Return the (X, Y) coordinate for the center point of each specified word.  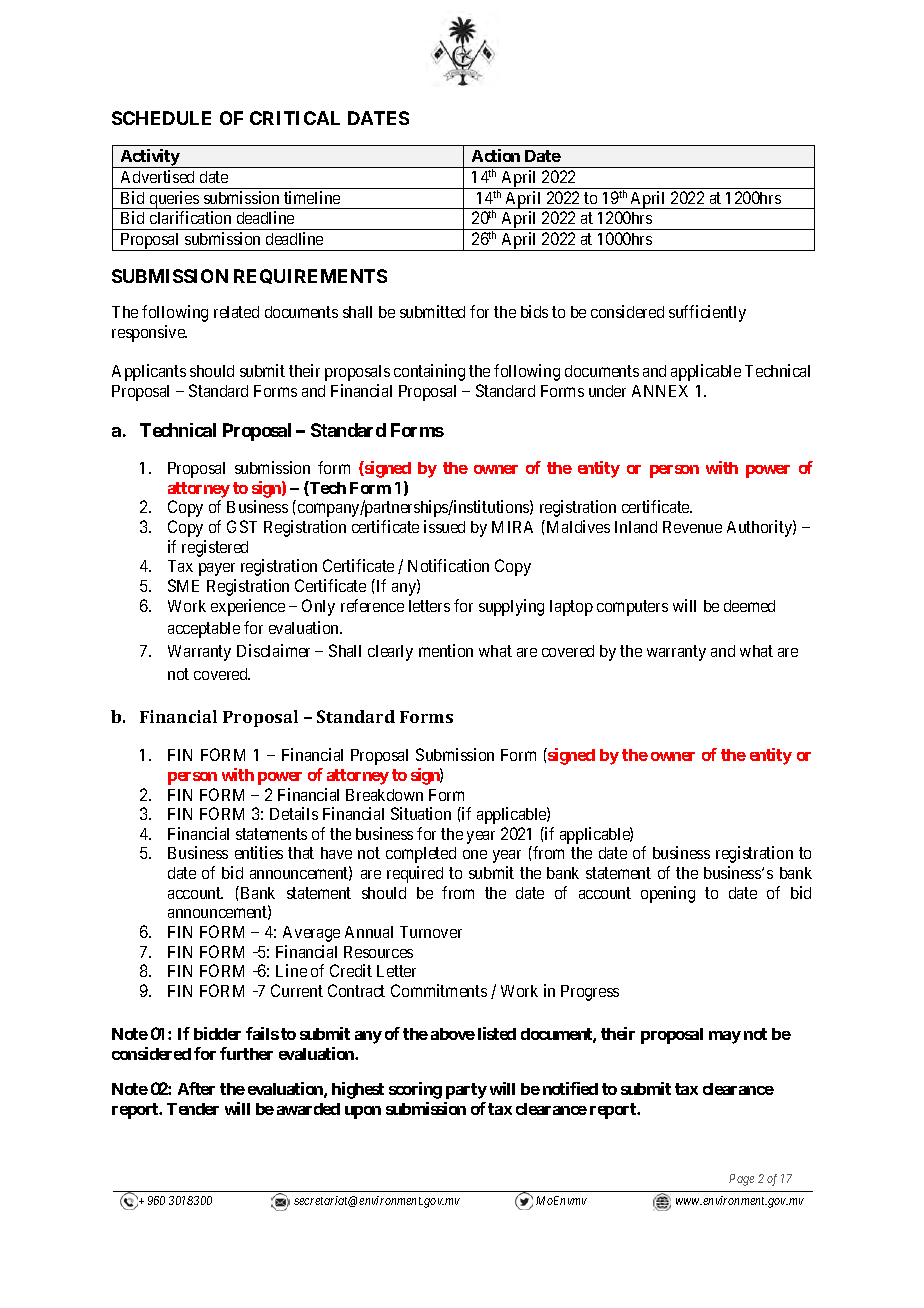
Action (496, 155)
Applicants (149, 372)
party (466, 1091)
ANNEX (660, 391)
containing (429, 372)
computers (632, 608)
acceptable (204, 630)
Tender (193, 1109)
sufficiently (707, 313)
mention (446, 650)
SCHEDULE (161, 118)
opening (668, 894)
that (301, 853)
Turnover (431, 932)
